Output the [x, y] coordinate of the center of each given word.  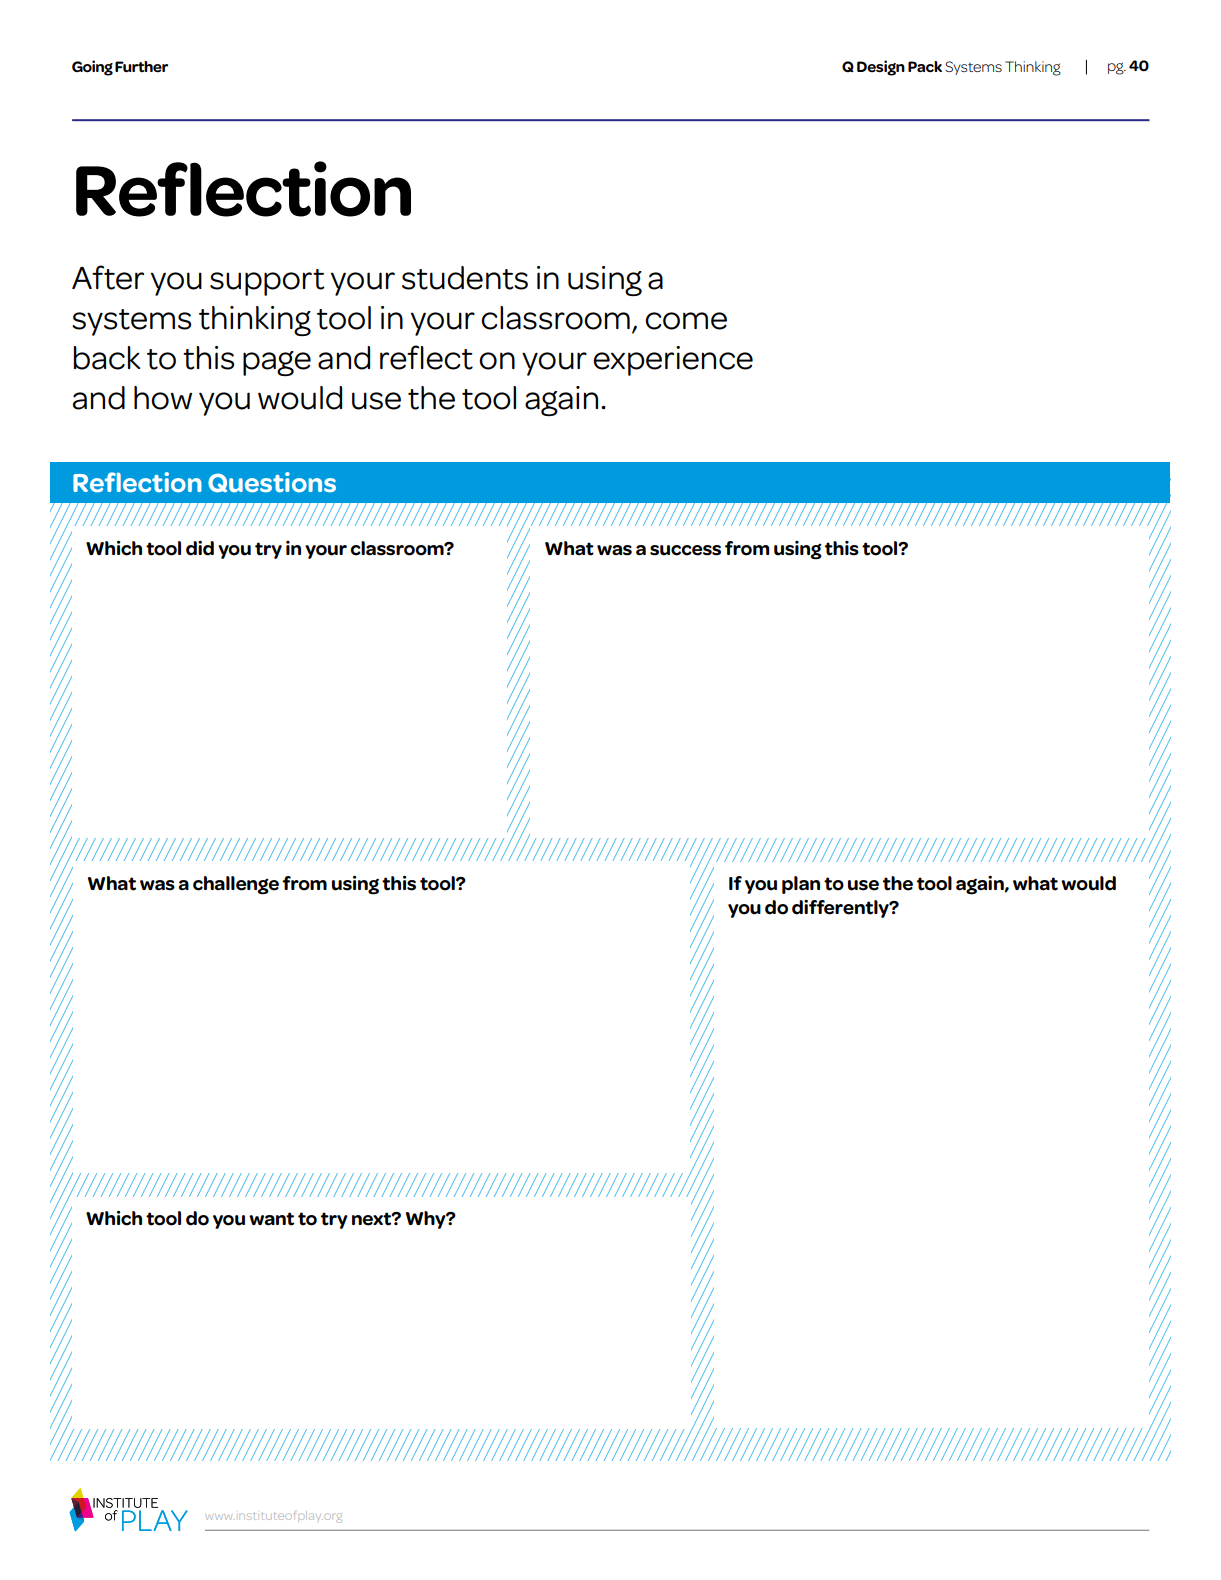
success [685, 550]
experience [673, 361]
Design [881, 68]
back [107, 358]
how [163, 398]
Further [141, 67]
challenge [236, 885]
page [277, 363]
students [465, 278]
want [271, 1219]
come [686, 321]
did [200, 548]
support [267, 282]
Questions [272, 482]
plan [801, 885]
